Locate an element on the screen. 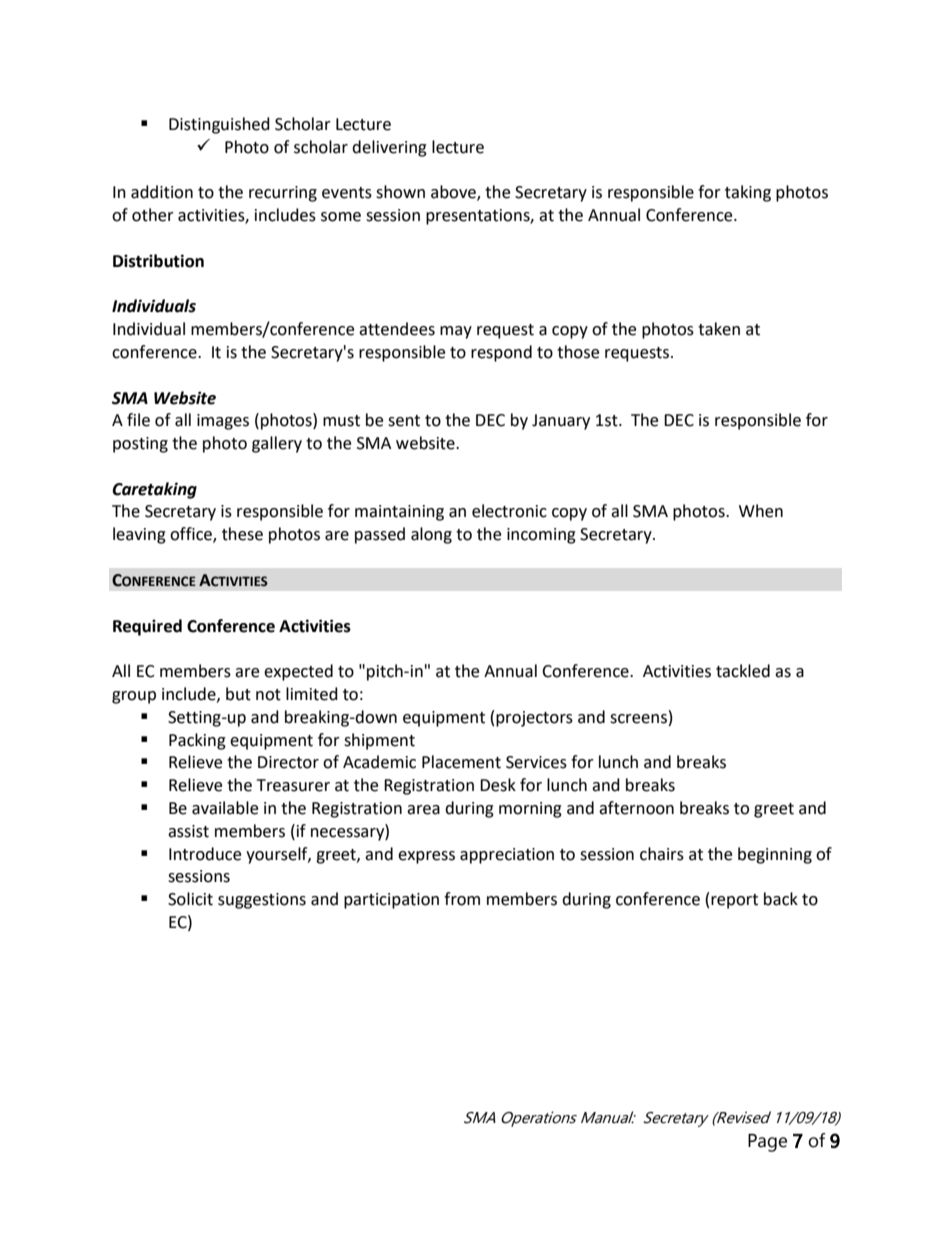 The height and width of the screenshot is (1233, 952). Required is located at coordinates (147, 627).
